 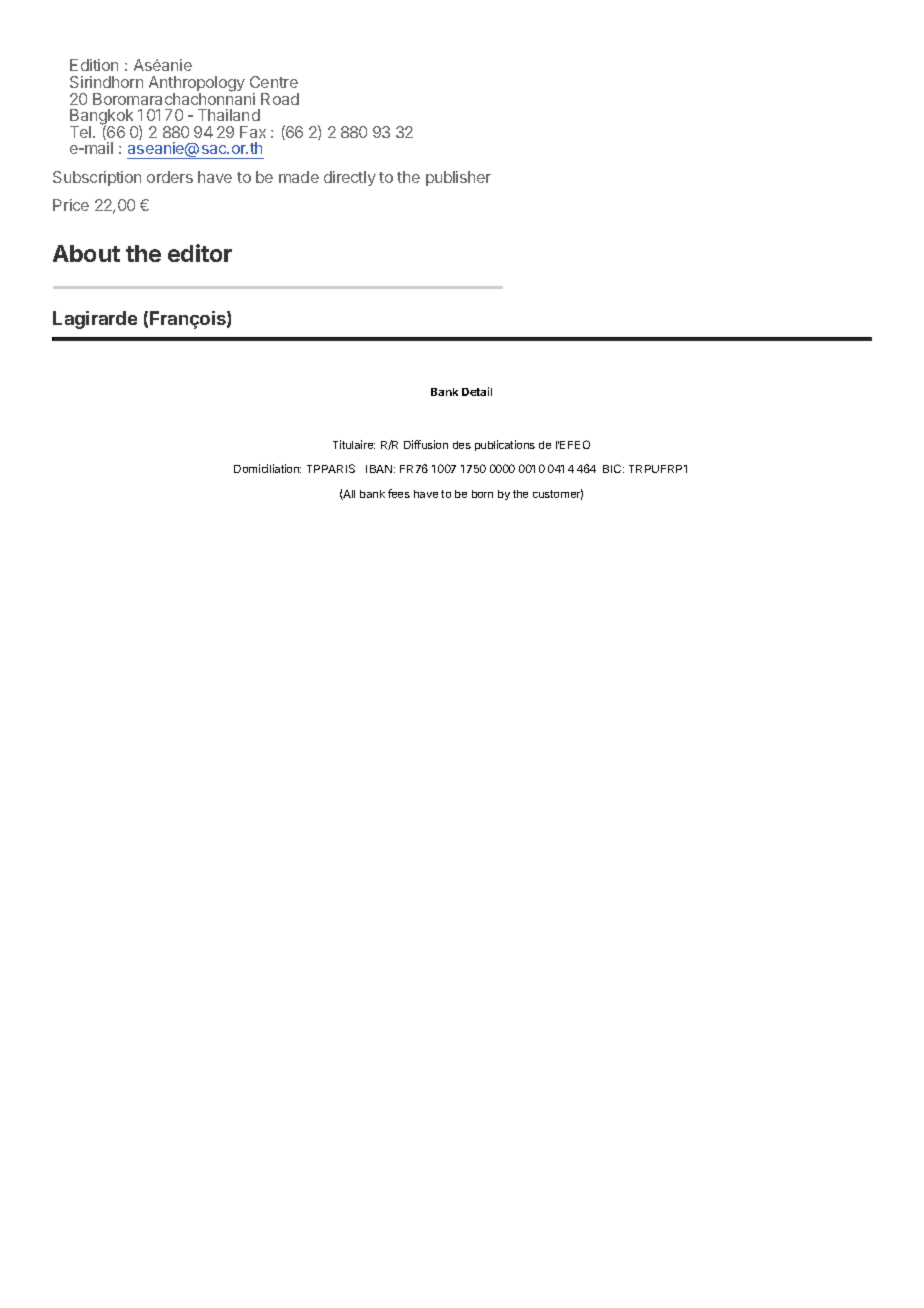 I want to click on publisher, so click(x=458, y=178).
